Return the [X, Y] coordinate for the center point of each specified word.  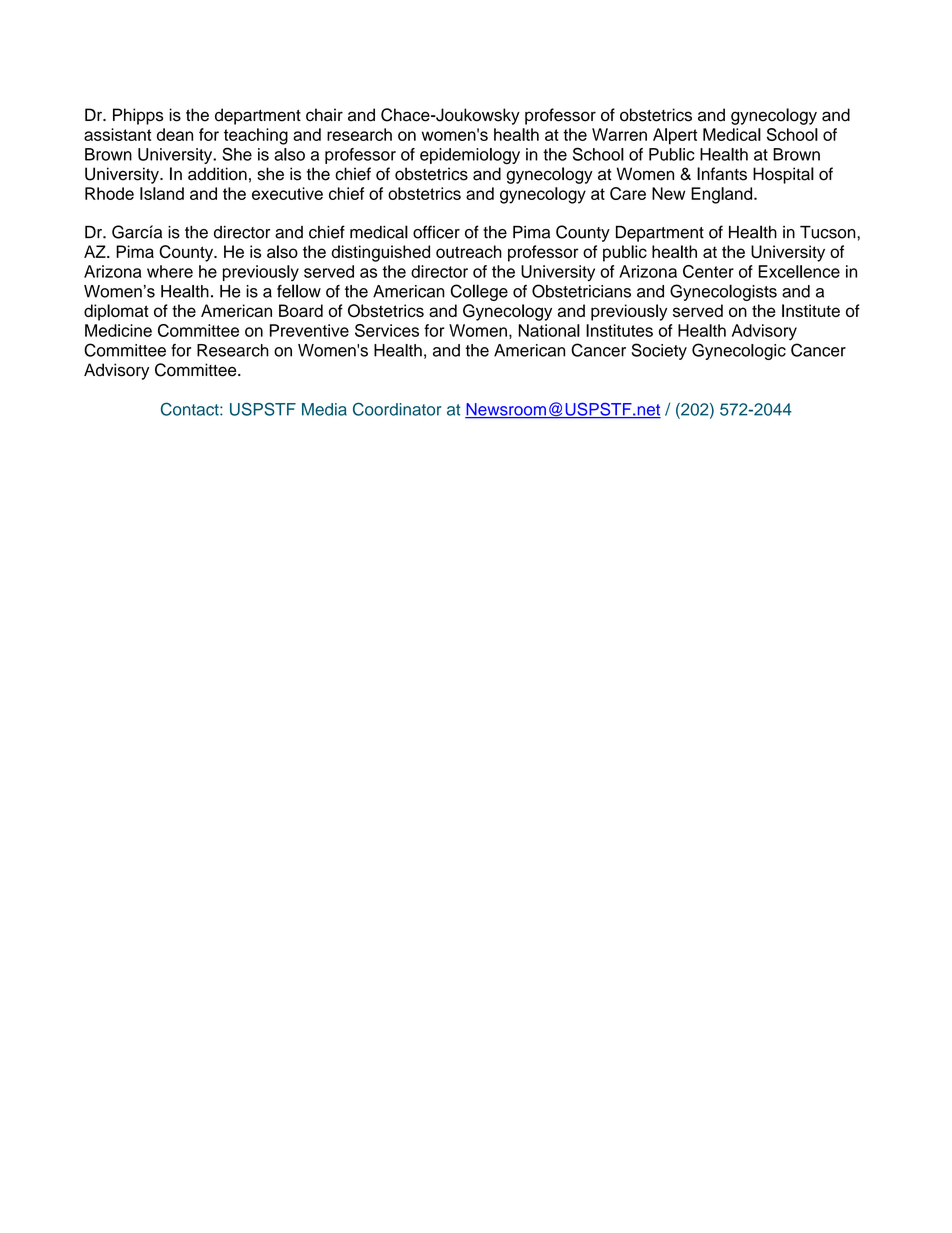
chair [324, 115]
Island [162, 193]
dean [175, 134]
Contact [191, 409]
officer [436, 232]
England [723, 195]
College [479, 292]
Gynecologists [723, 292]
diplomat [116, 312]
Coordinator [397, 409]
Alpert [675, 136]
